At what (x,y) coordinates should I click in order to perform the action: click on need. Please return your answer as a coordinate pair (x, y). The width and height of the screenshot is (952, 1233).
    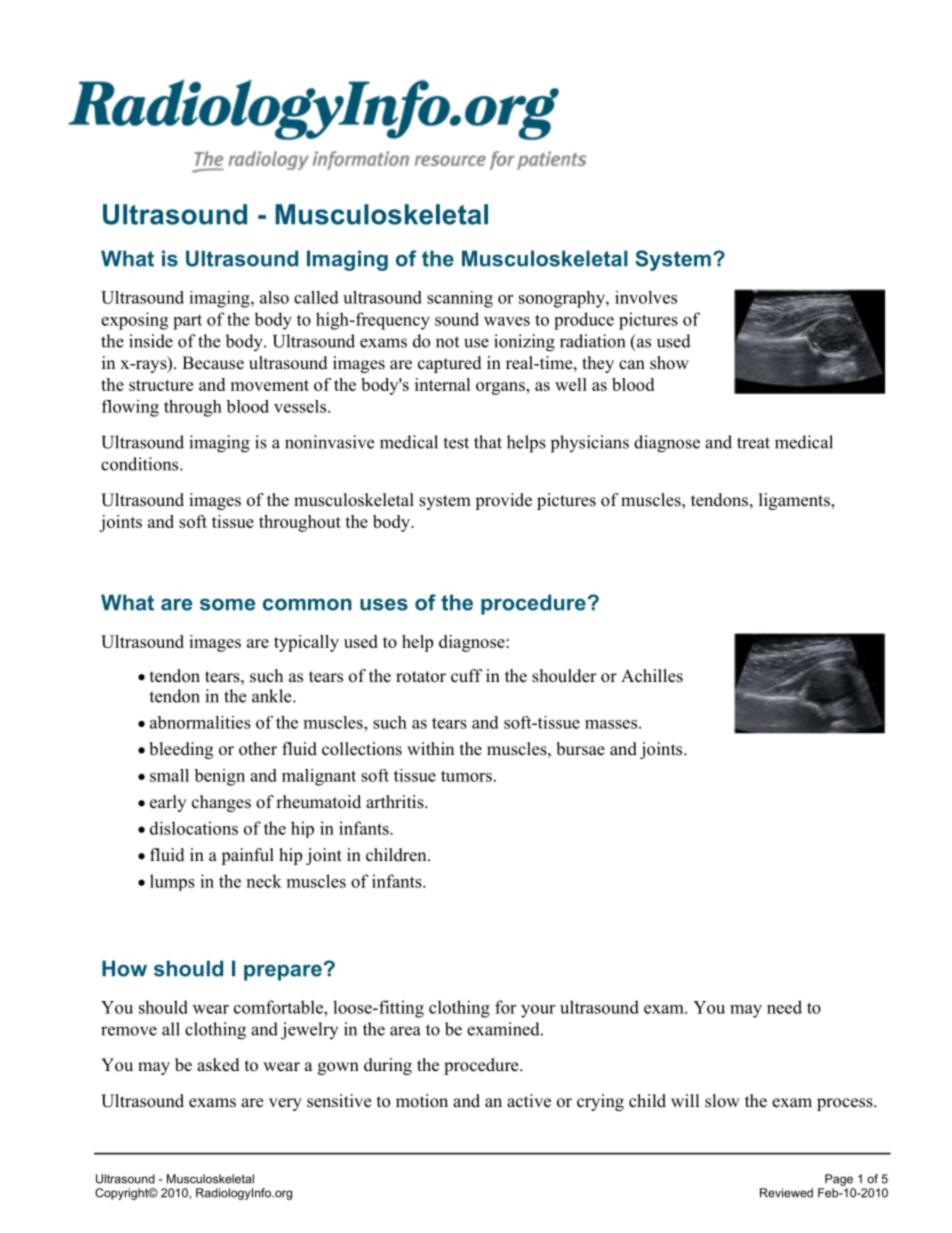
    Looking at the image, I should click on (784, 1007).
